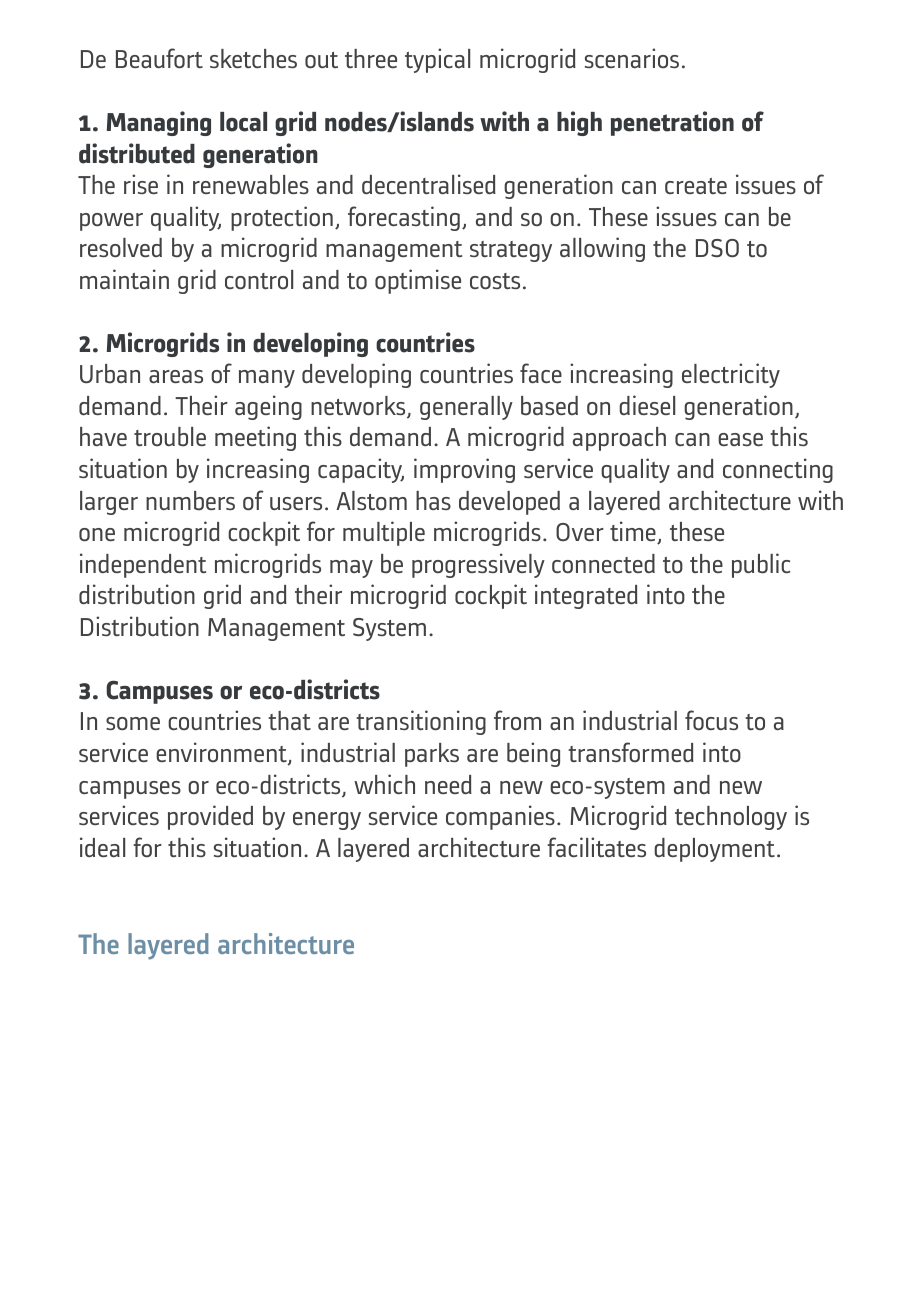  What do you see at coordinates (672, 123) in the document?
I see `penetration` at bounding box center [672, 123].
